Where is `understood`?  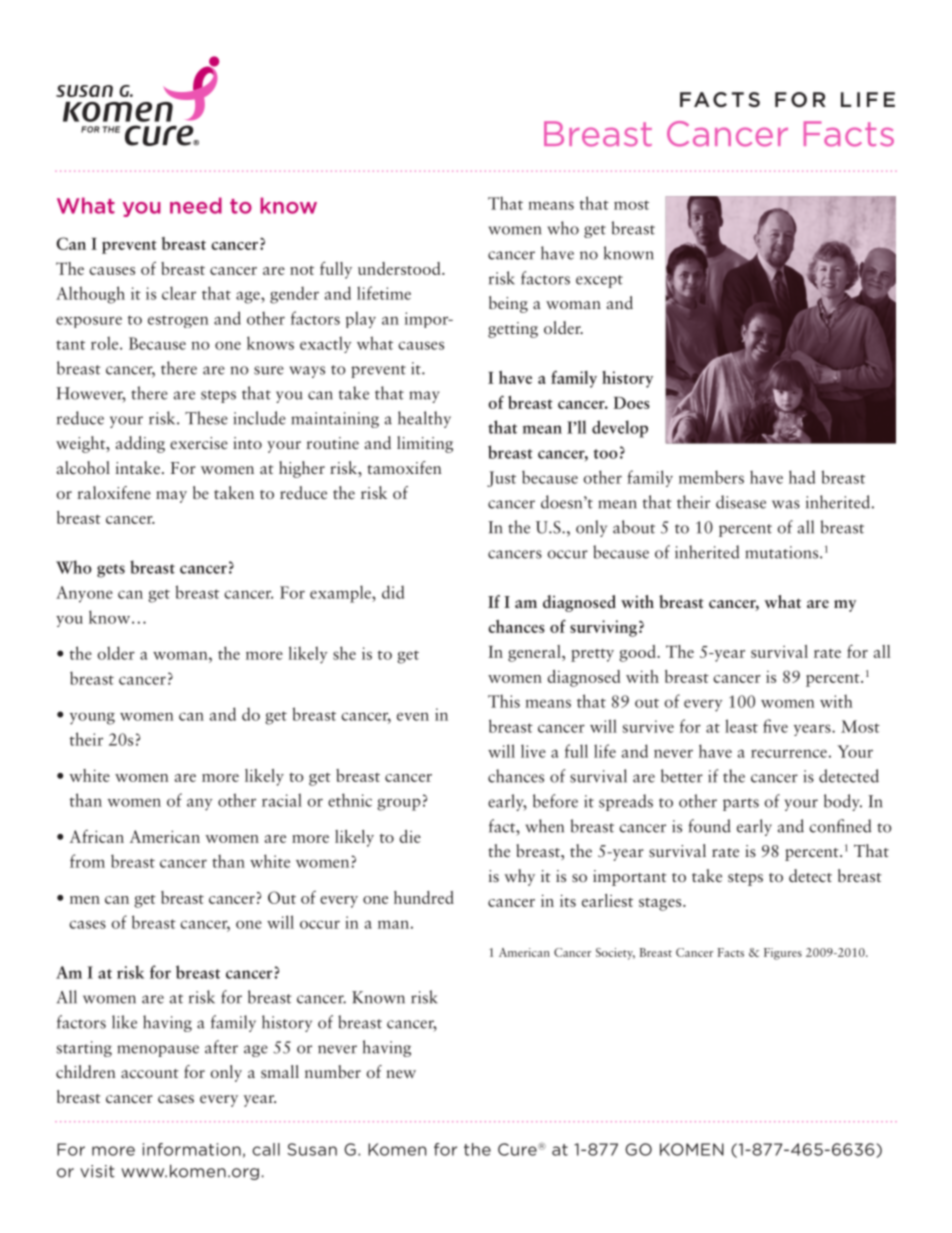
understood is located at coordinates (400, 268).
